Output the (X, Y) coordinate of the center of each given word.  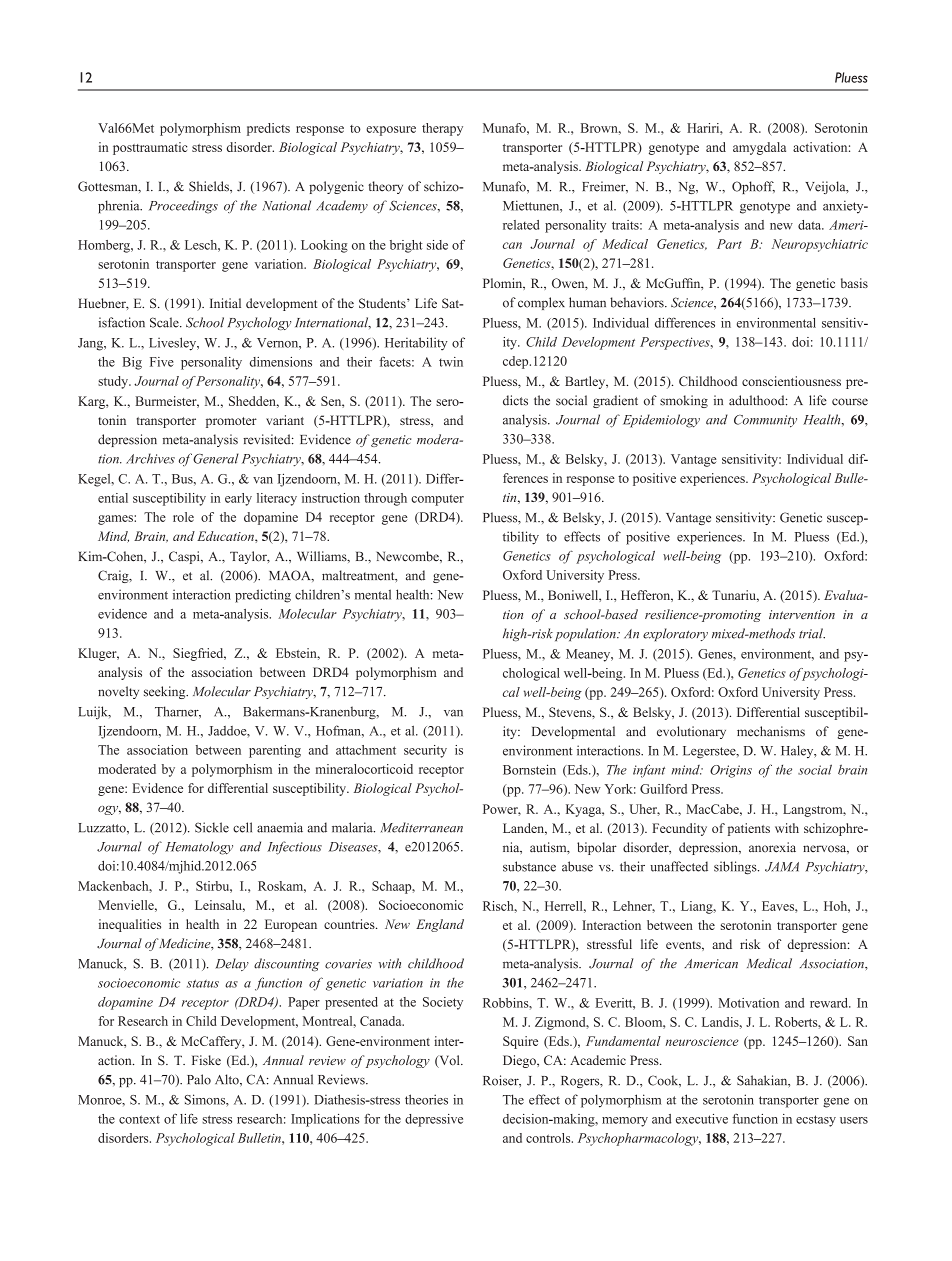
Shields (210, 186)
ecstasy (816, 1121)
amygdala (759, 148)
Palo (199, 1079)
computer (437, 500)
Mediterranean (422, 827)
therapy (442, 129)
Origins (731, 771)
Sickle (212, 827)
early (238, 499)
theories (426, 1099)
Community (765, 421)
